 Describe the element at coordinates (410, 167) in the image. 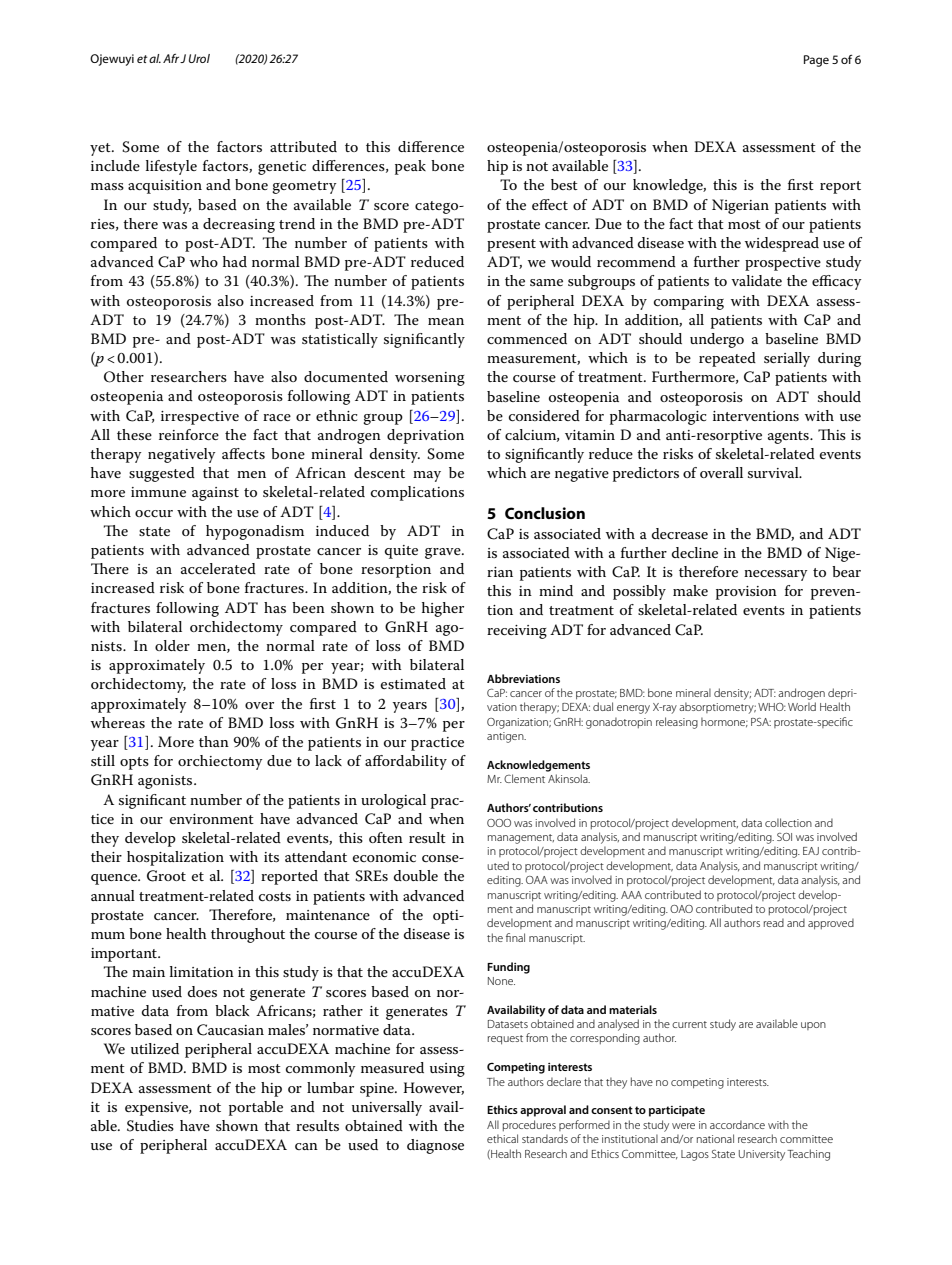

I see `peak` at that location.
